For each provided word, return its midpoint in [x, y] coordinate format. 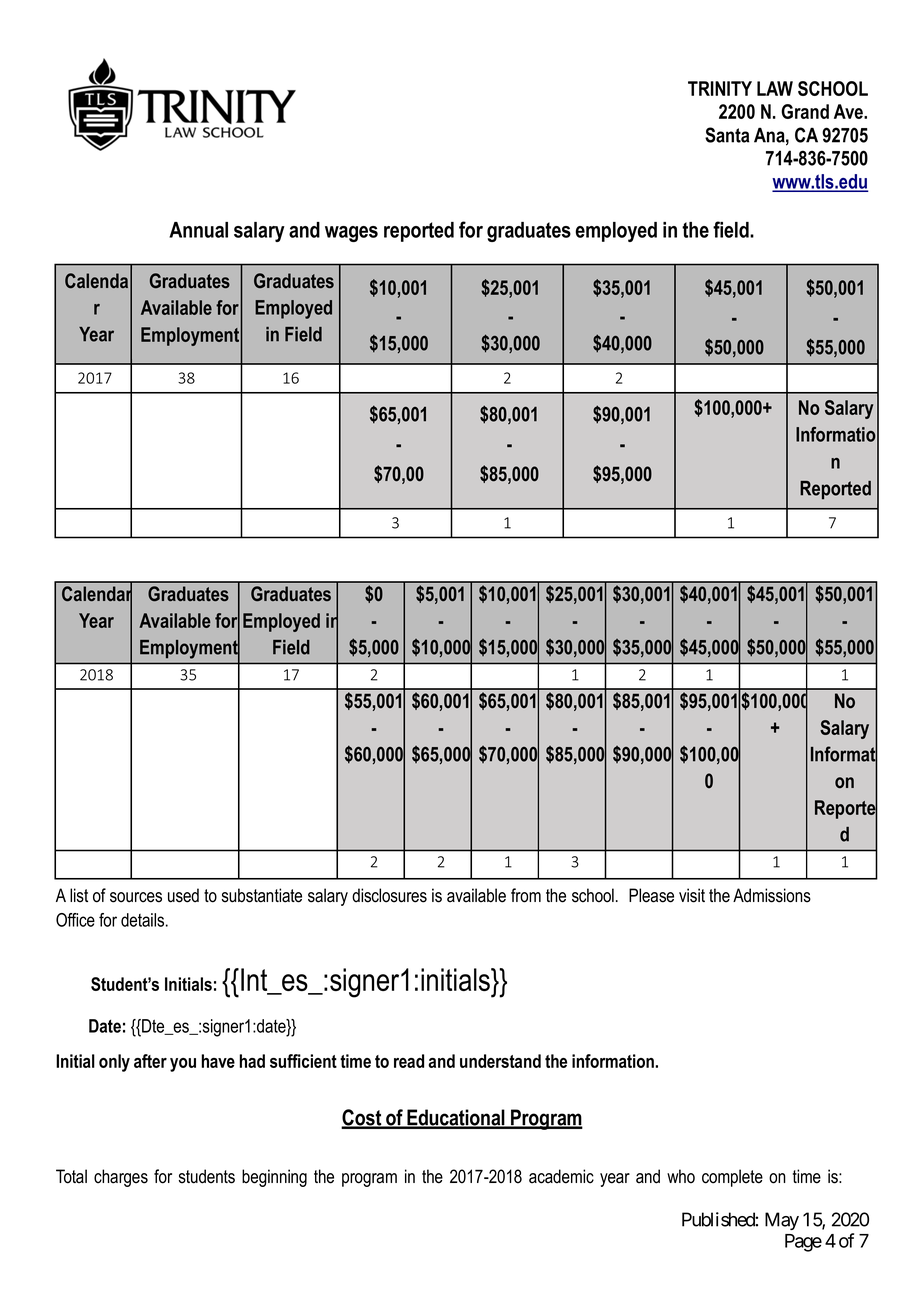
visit [692, 895]
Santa [727, 135]
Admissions [772, 895]
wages [351, 234]
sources [136, 897]
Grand [805, 111]
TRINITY [720, 88]
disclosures [389, 895]
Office [75, 920]
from [526, 895]
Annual [198, 230]
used [183, 895]
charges [121, 1178]
